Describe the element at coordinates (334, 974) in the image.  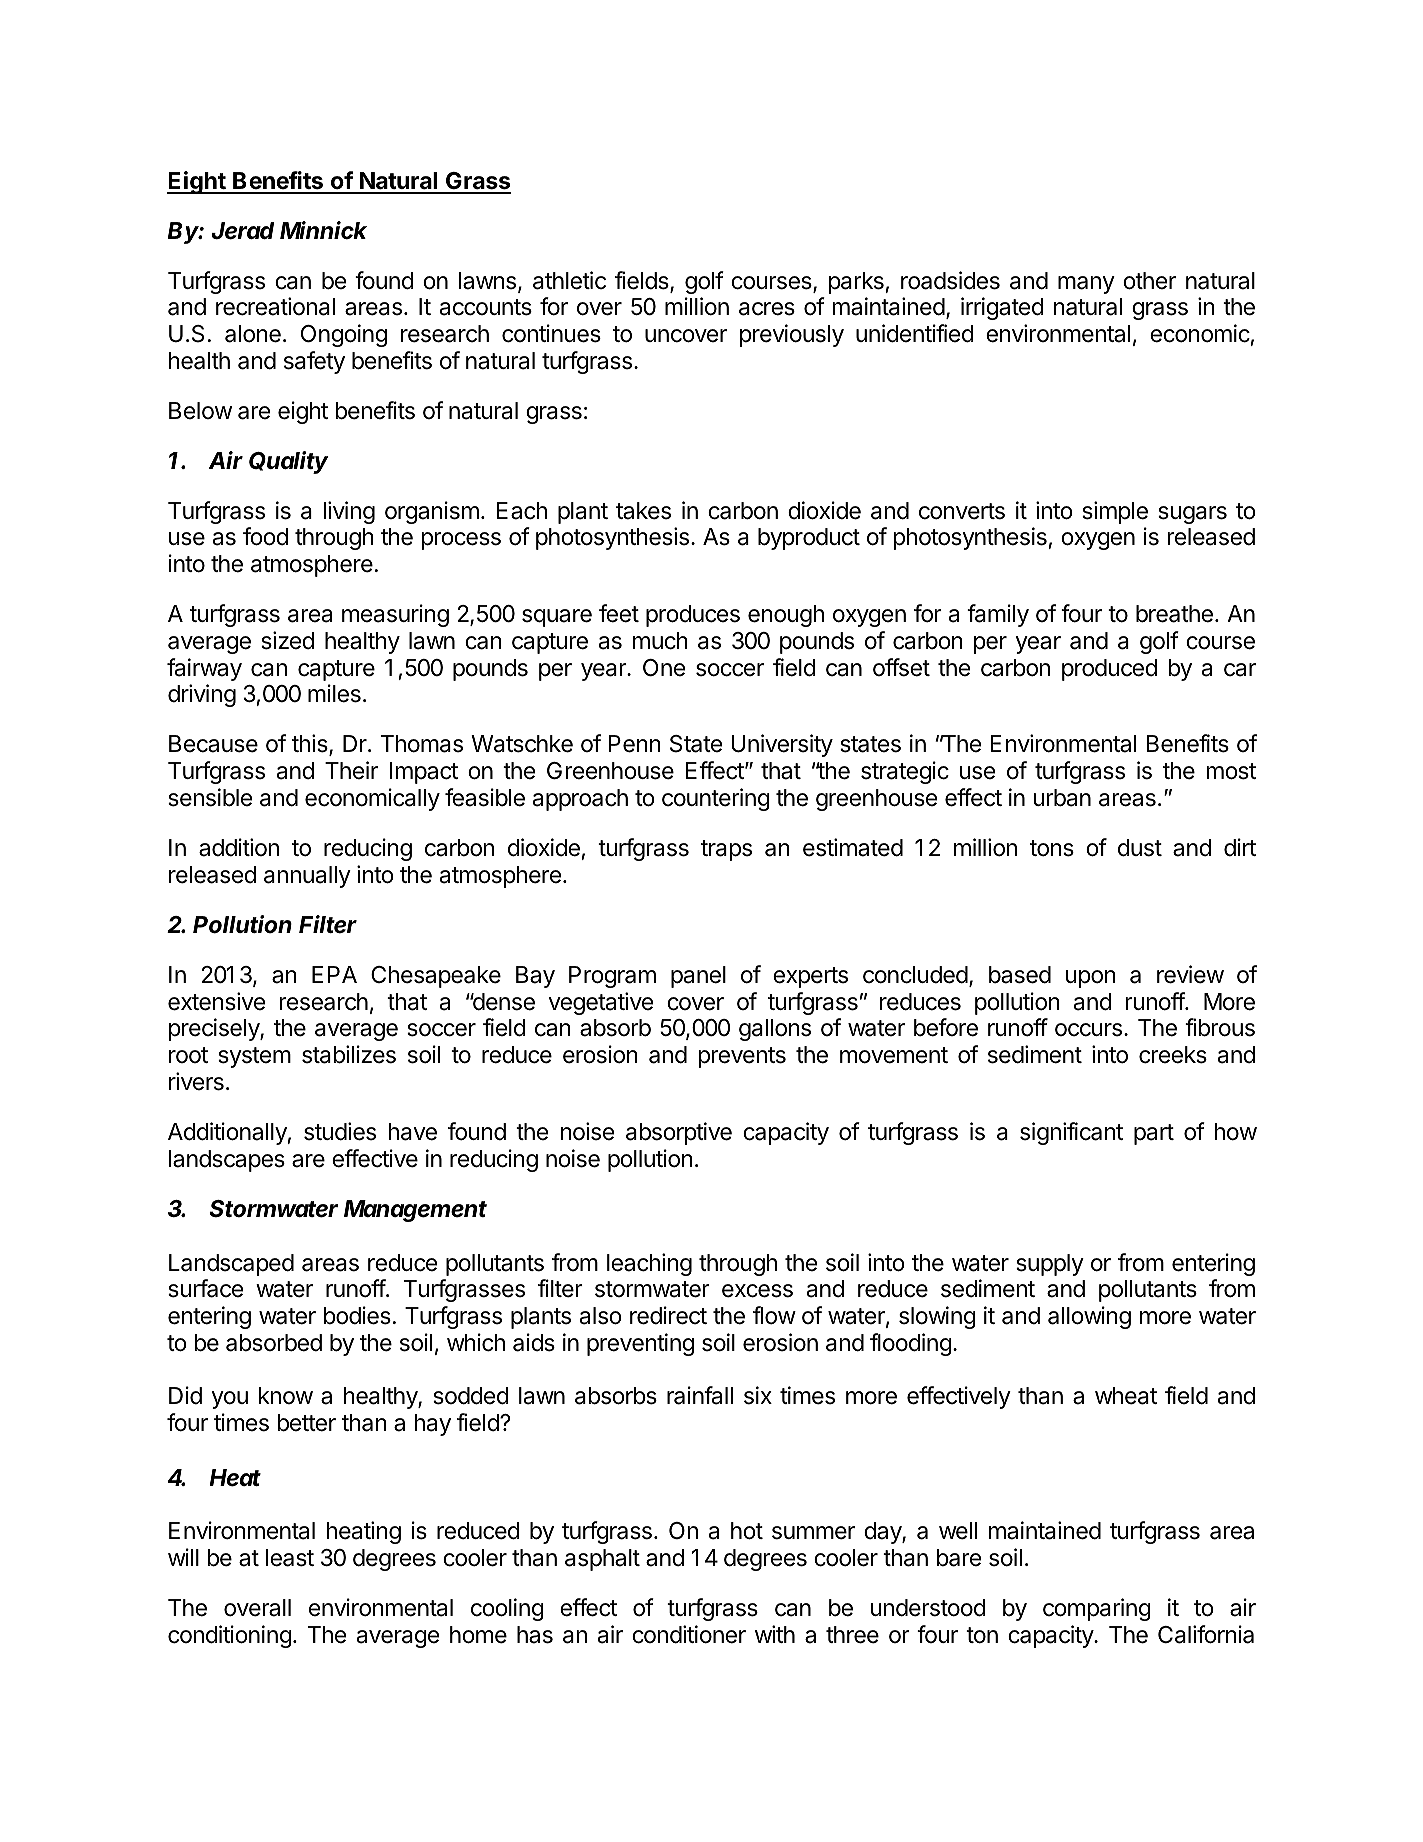
I see `EPA` at that location.
